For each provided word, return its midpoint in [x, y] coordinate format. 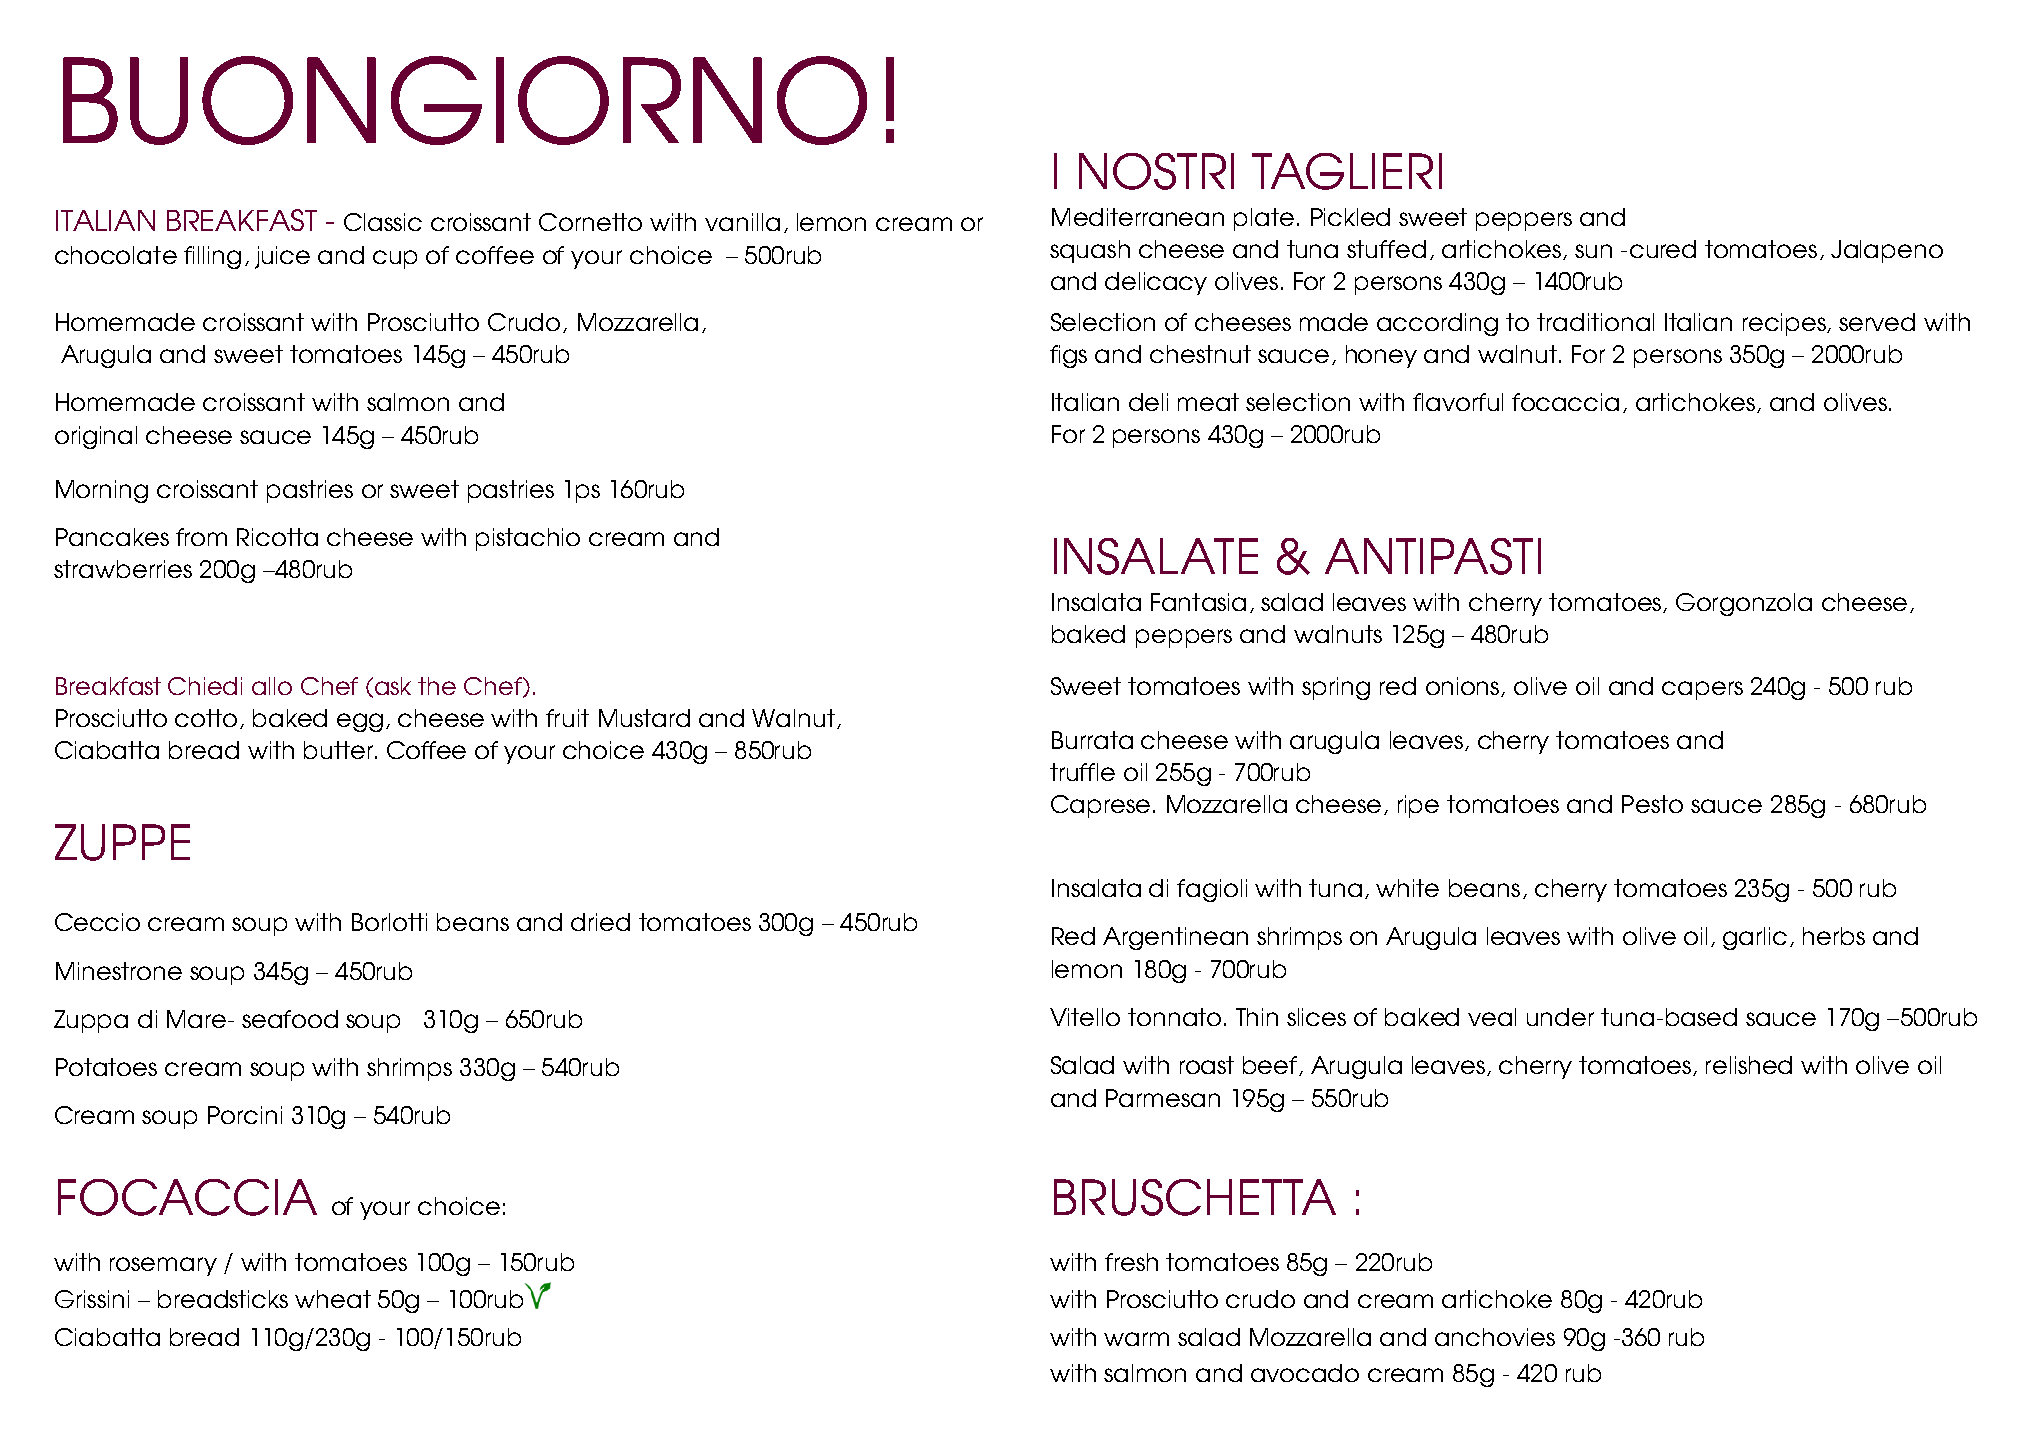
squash [1090, 251]
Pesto [1652, 804]
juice [282, 257]
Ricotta [277, 537]
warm [1136, 1339]
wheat [333, 1299]
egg [360, 722]
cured [1663, 249]
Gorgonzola [1744, 604]
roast [1207, 1065]
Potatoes [106, 1067]
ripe [1418, 806]
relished [1749, 1065]
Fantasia [1198, 602]
